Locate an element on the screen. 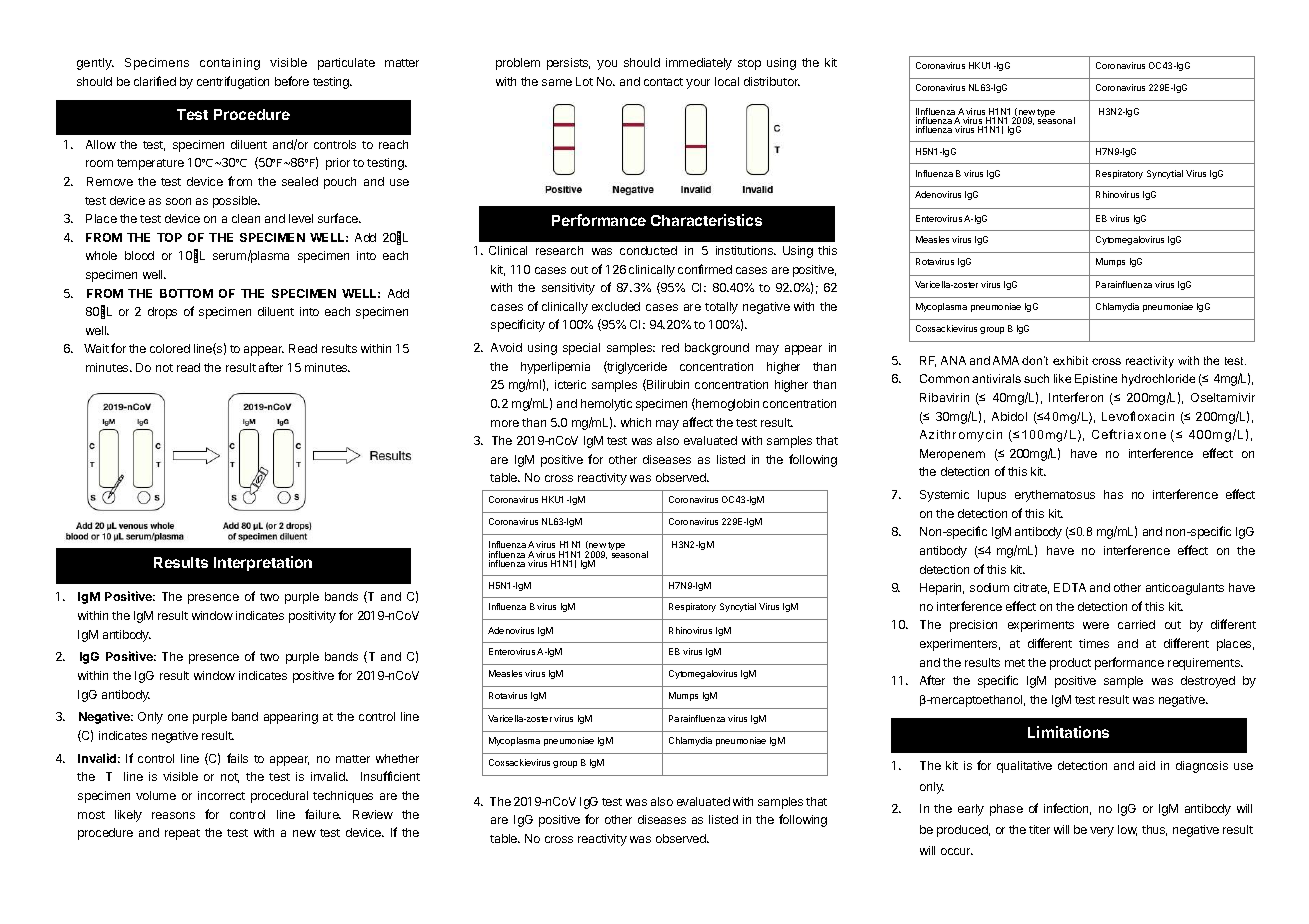 The image size is (1309, 924). Interferon is located at coordinates (1076, 397).
